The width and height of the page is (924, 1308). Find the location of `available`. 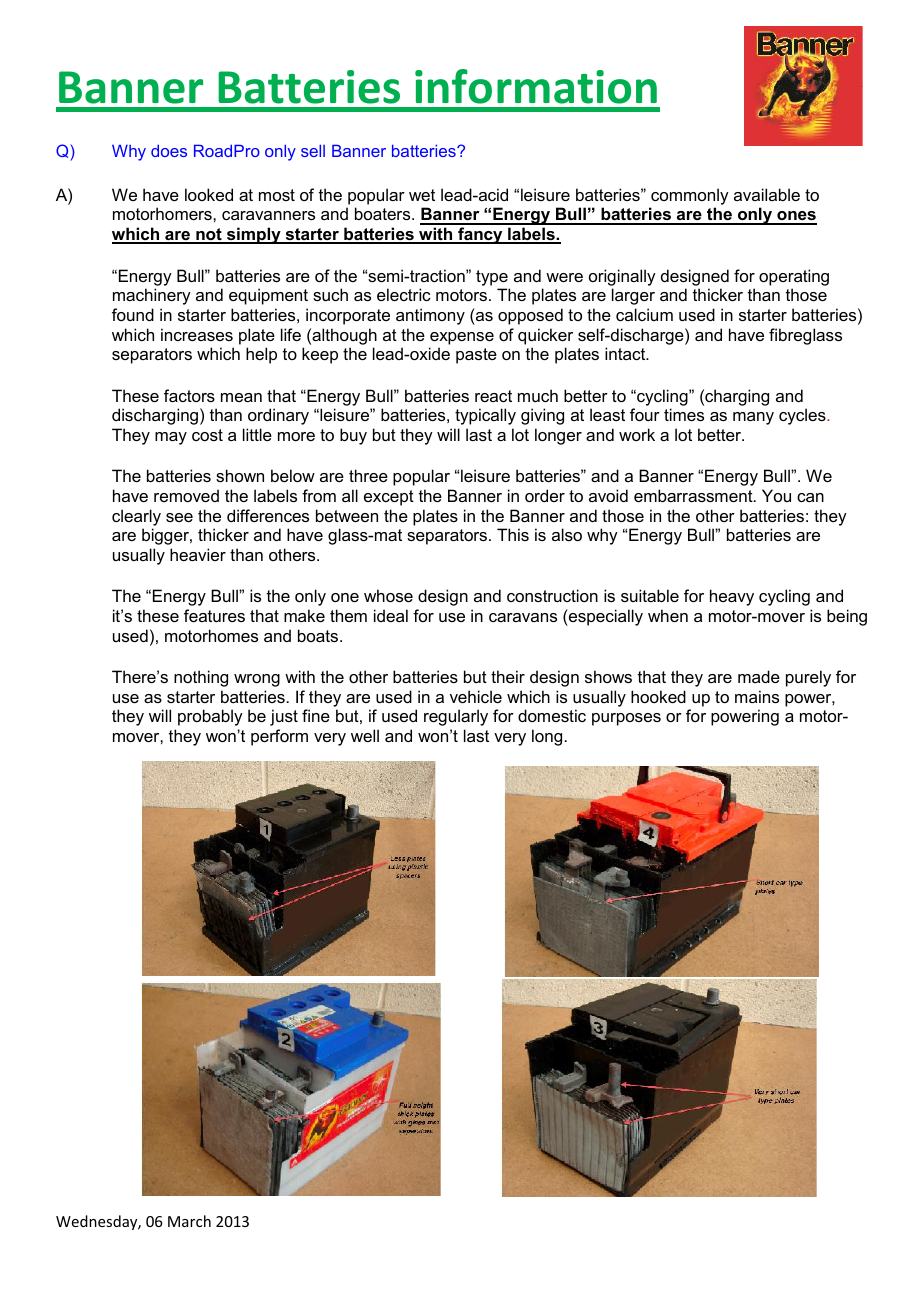

available is located at coordinates (767, 194).
